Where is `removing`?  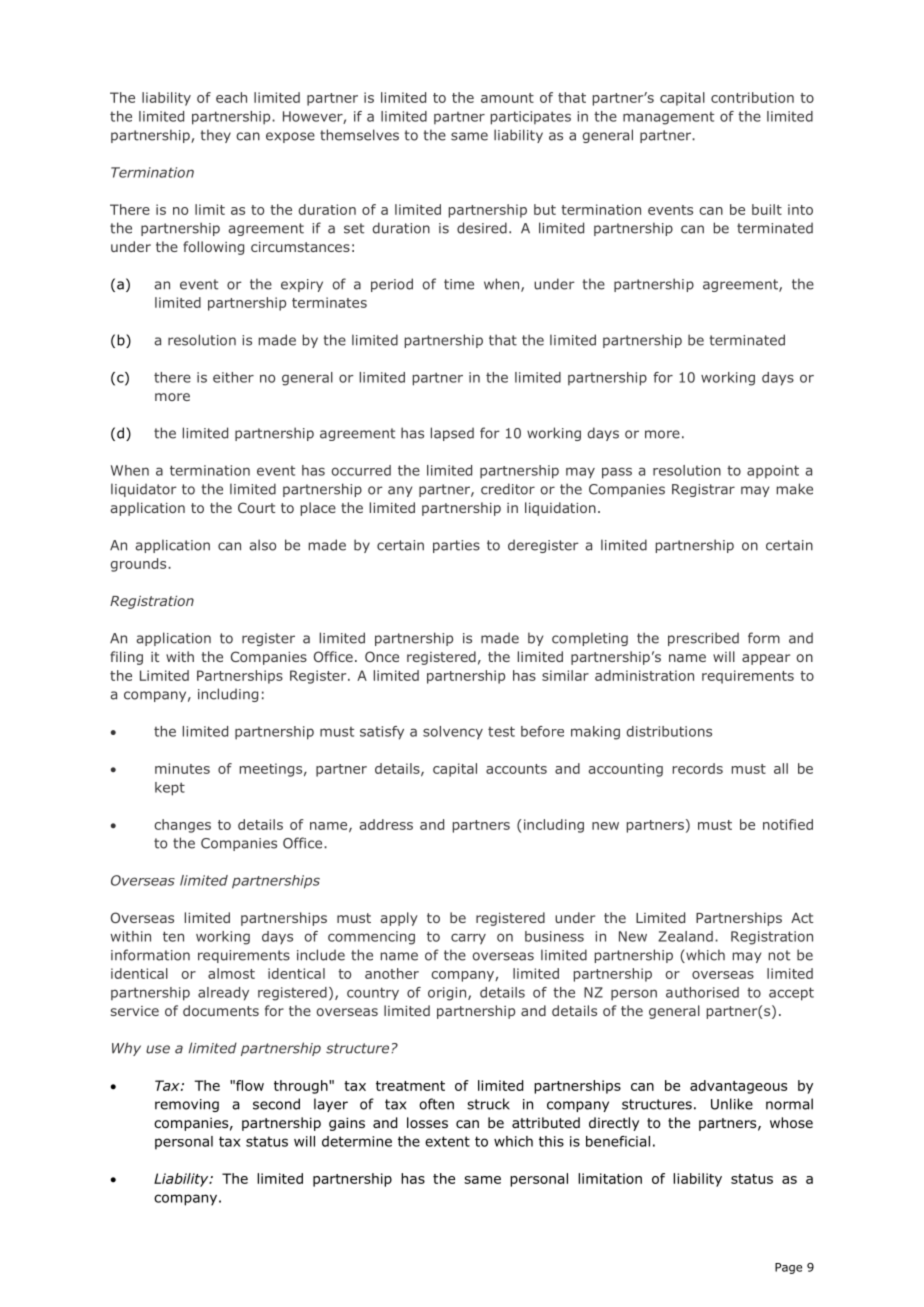
removing is located at coordinates (187, 1105).
